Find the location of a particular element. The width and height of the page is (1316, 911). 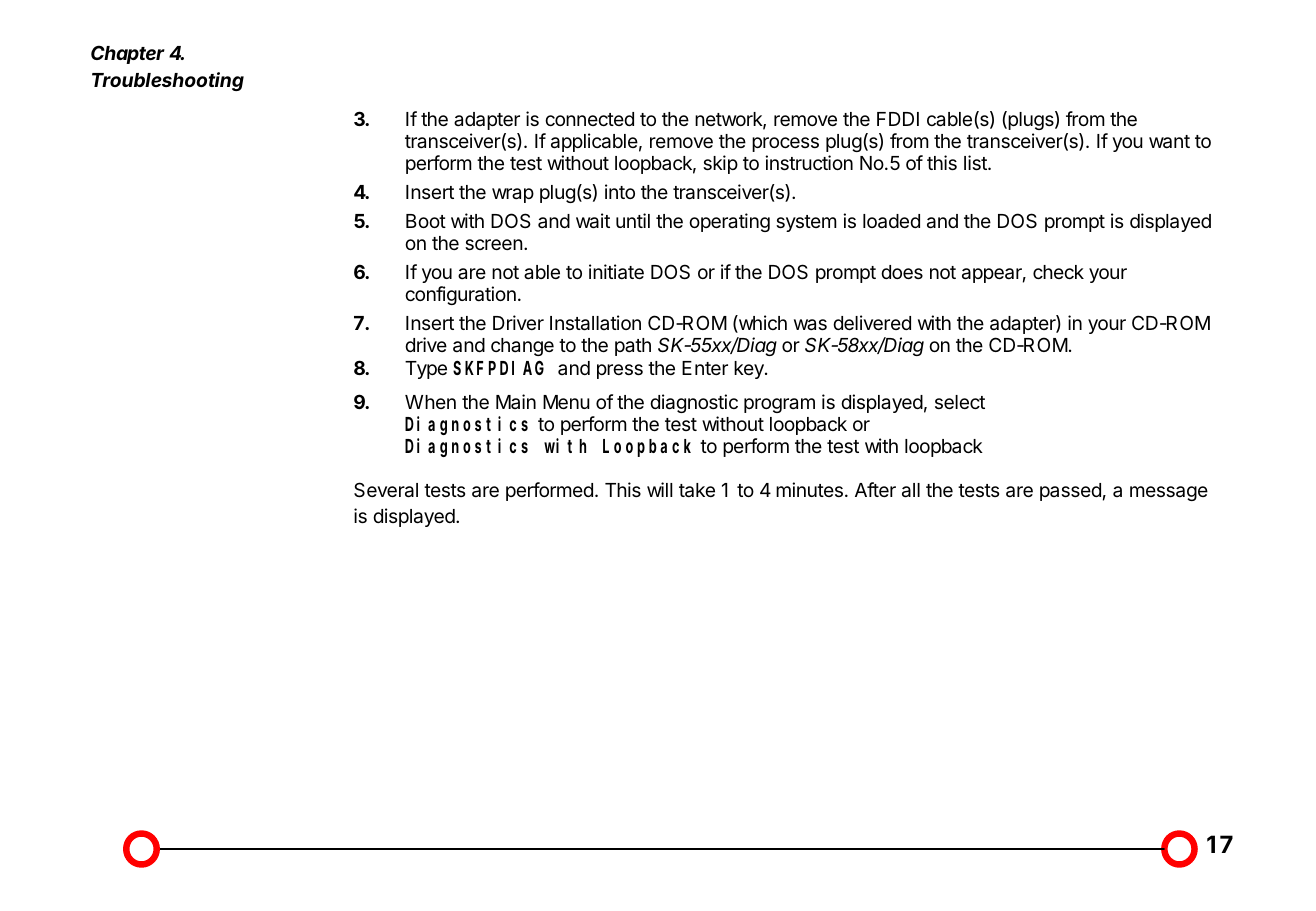

Several is located at coordinates (386, 490).
